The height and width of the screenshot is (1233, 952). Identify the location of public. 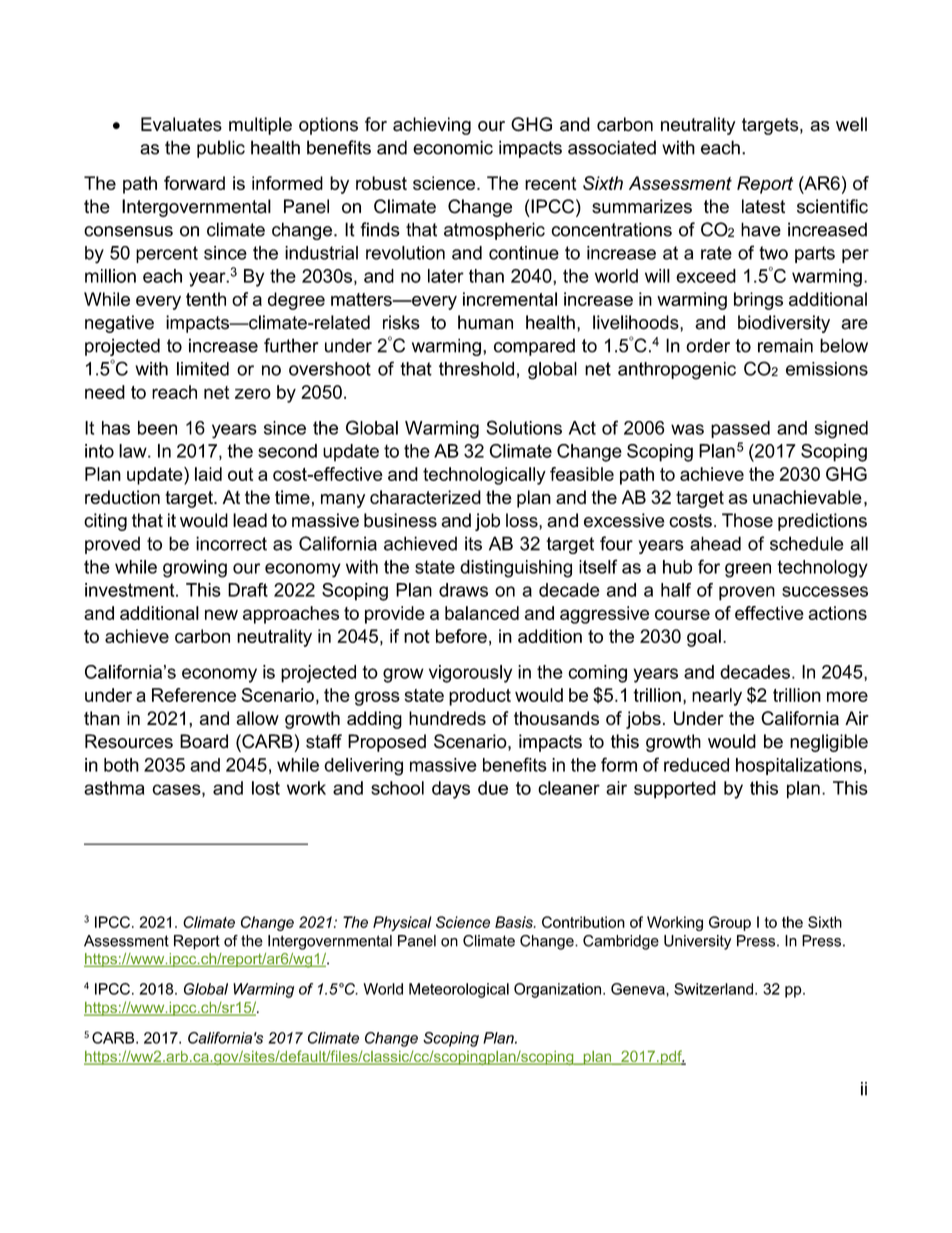
(221, 149).
